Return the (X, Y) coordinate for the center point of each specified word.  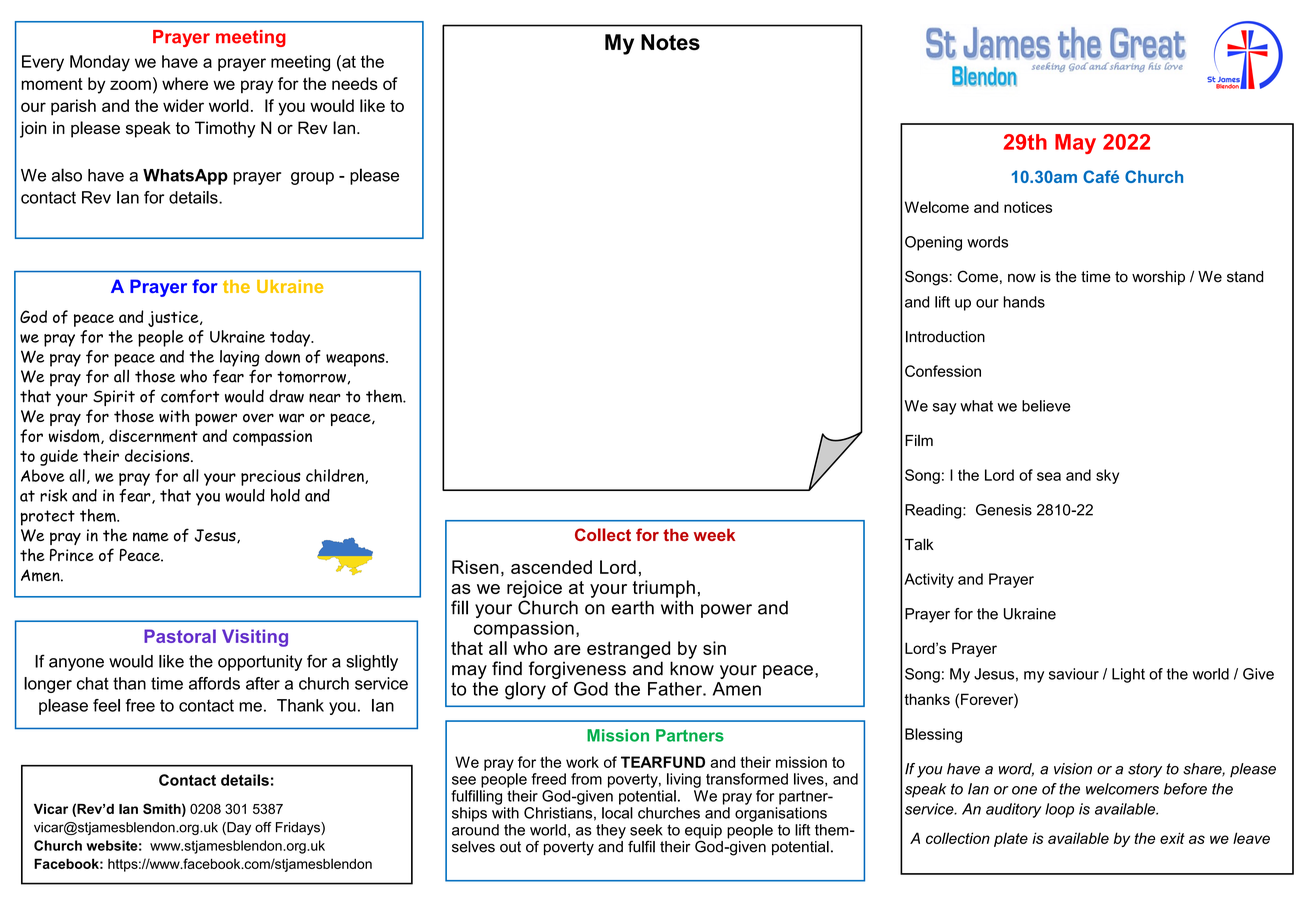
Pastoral (180, 636)
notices (1028, 207)
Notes (670, 42)
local (617, 813)
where (185, 83)
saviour (1074, 674)
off (263, 827)
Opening (933, 243)
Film (919, 440)
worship (1158, 278)
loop (1059, 810)
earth (633, 607)
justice (174, 319)
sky (1107, 476)
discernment (153, 436)
